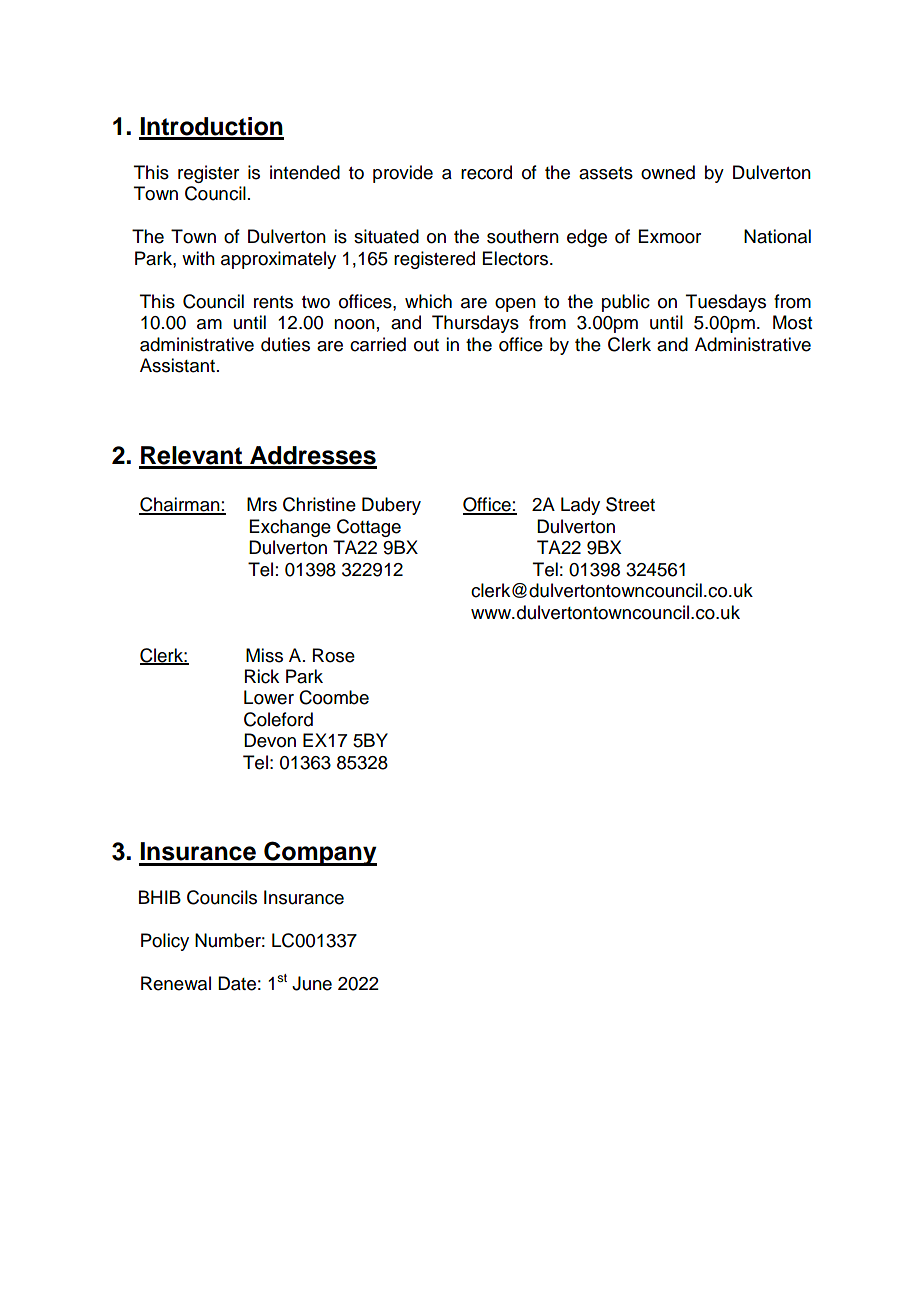  I want to click on Lady, so click(580, 506).
